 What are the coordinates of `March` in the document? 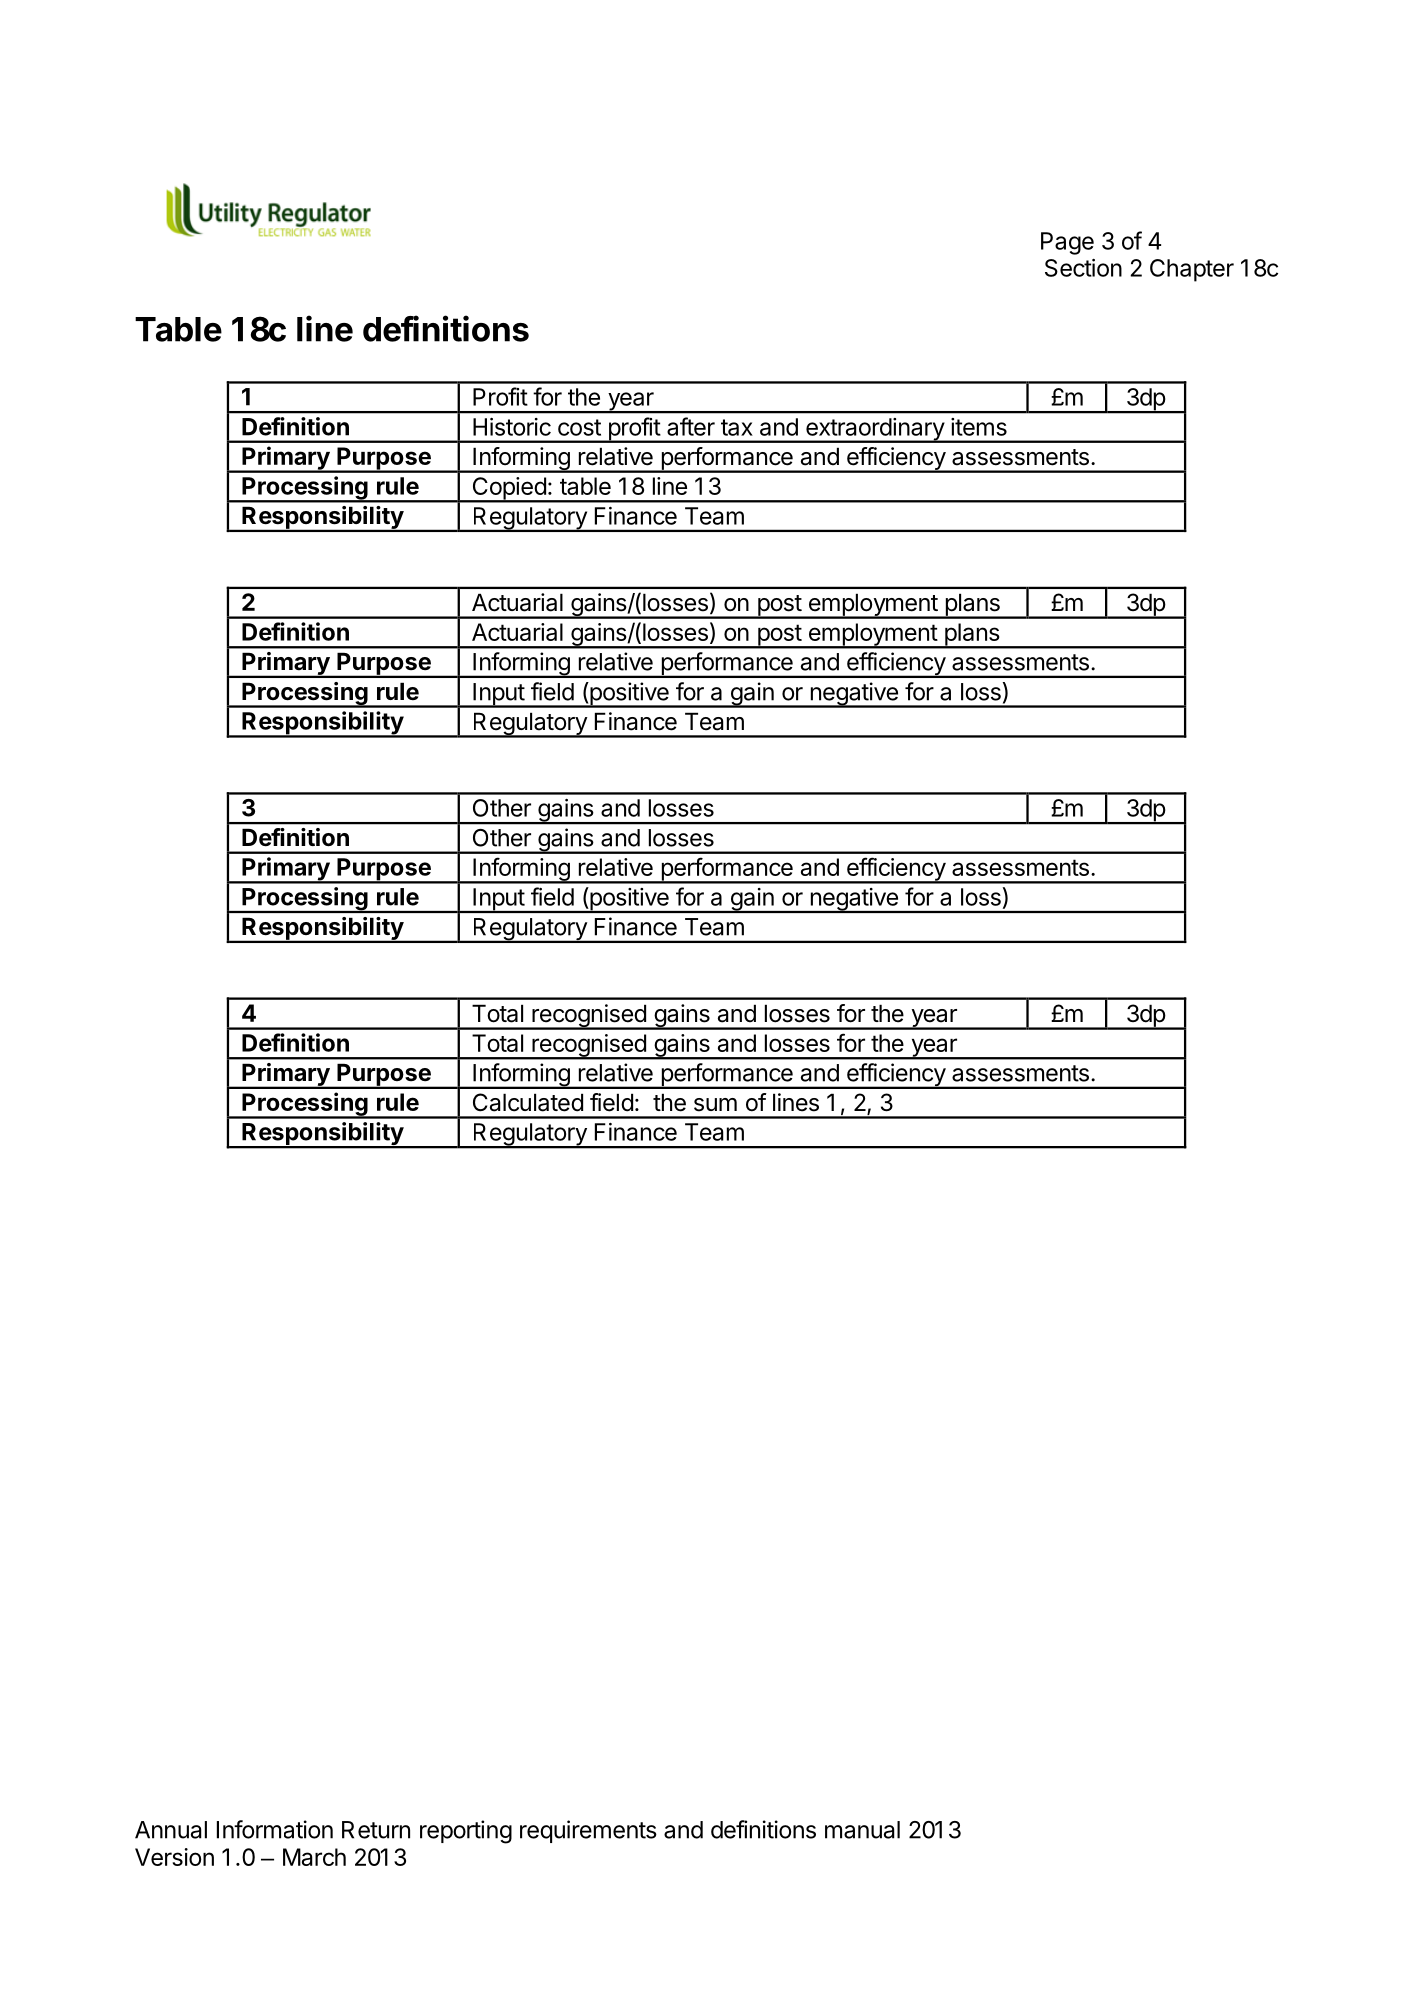 It's located at (314, 1857).
